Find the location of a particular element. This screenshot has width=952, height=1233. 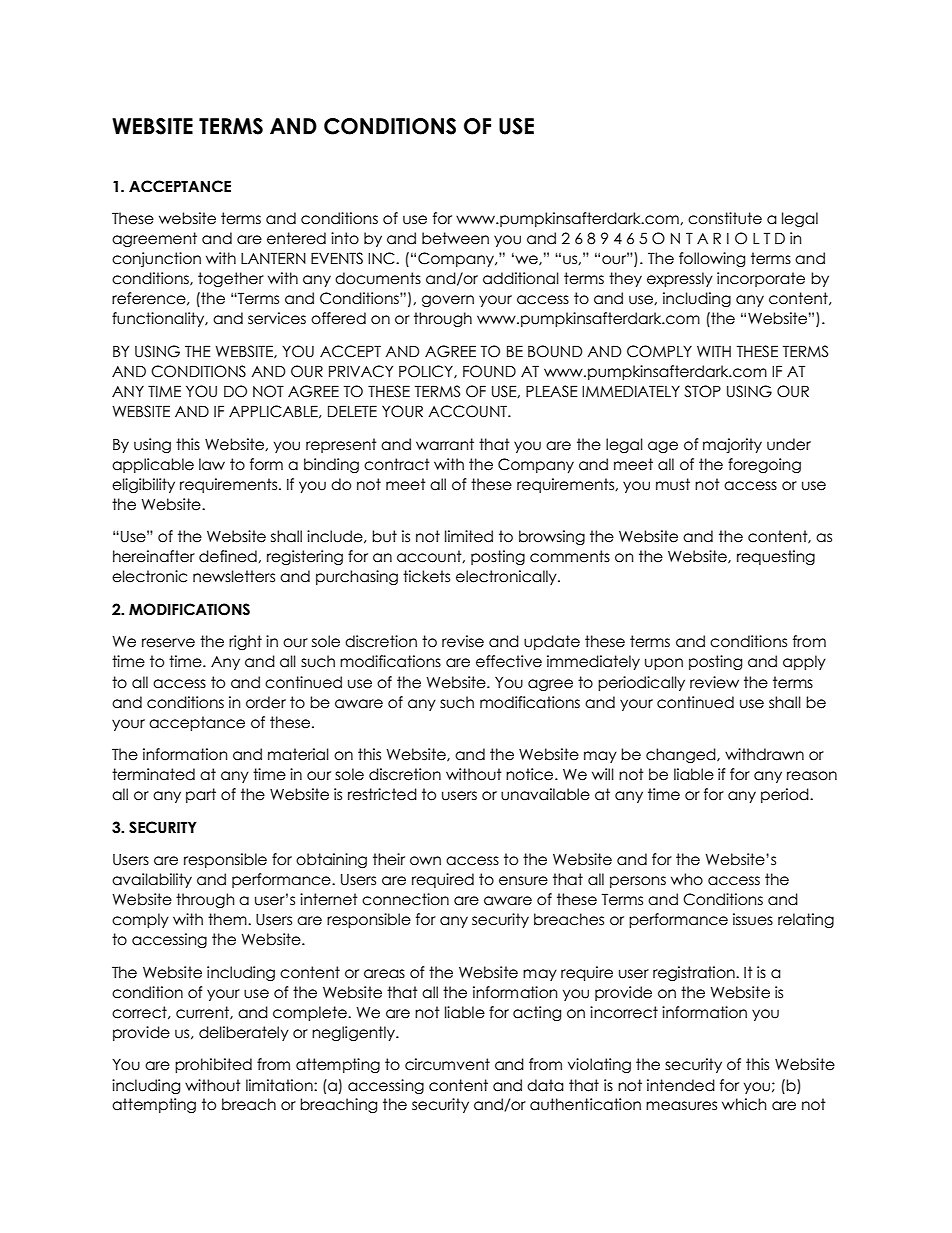

ensure is located at coordinates (523, 881).
